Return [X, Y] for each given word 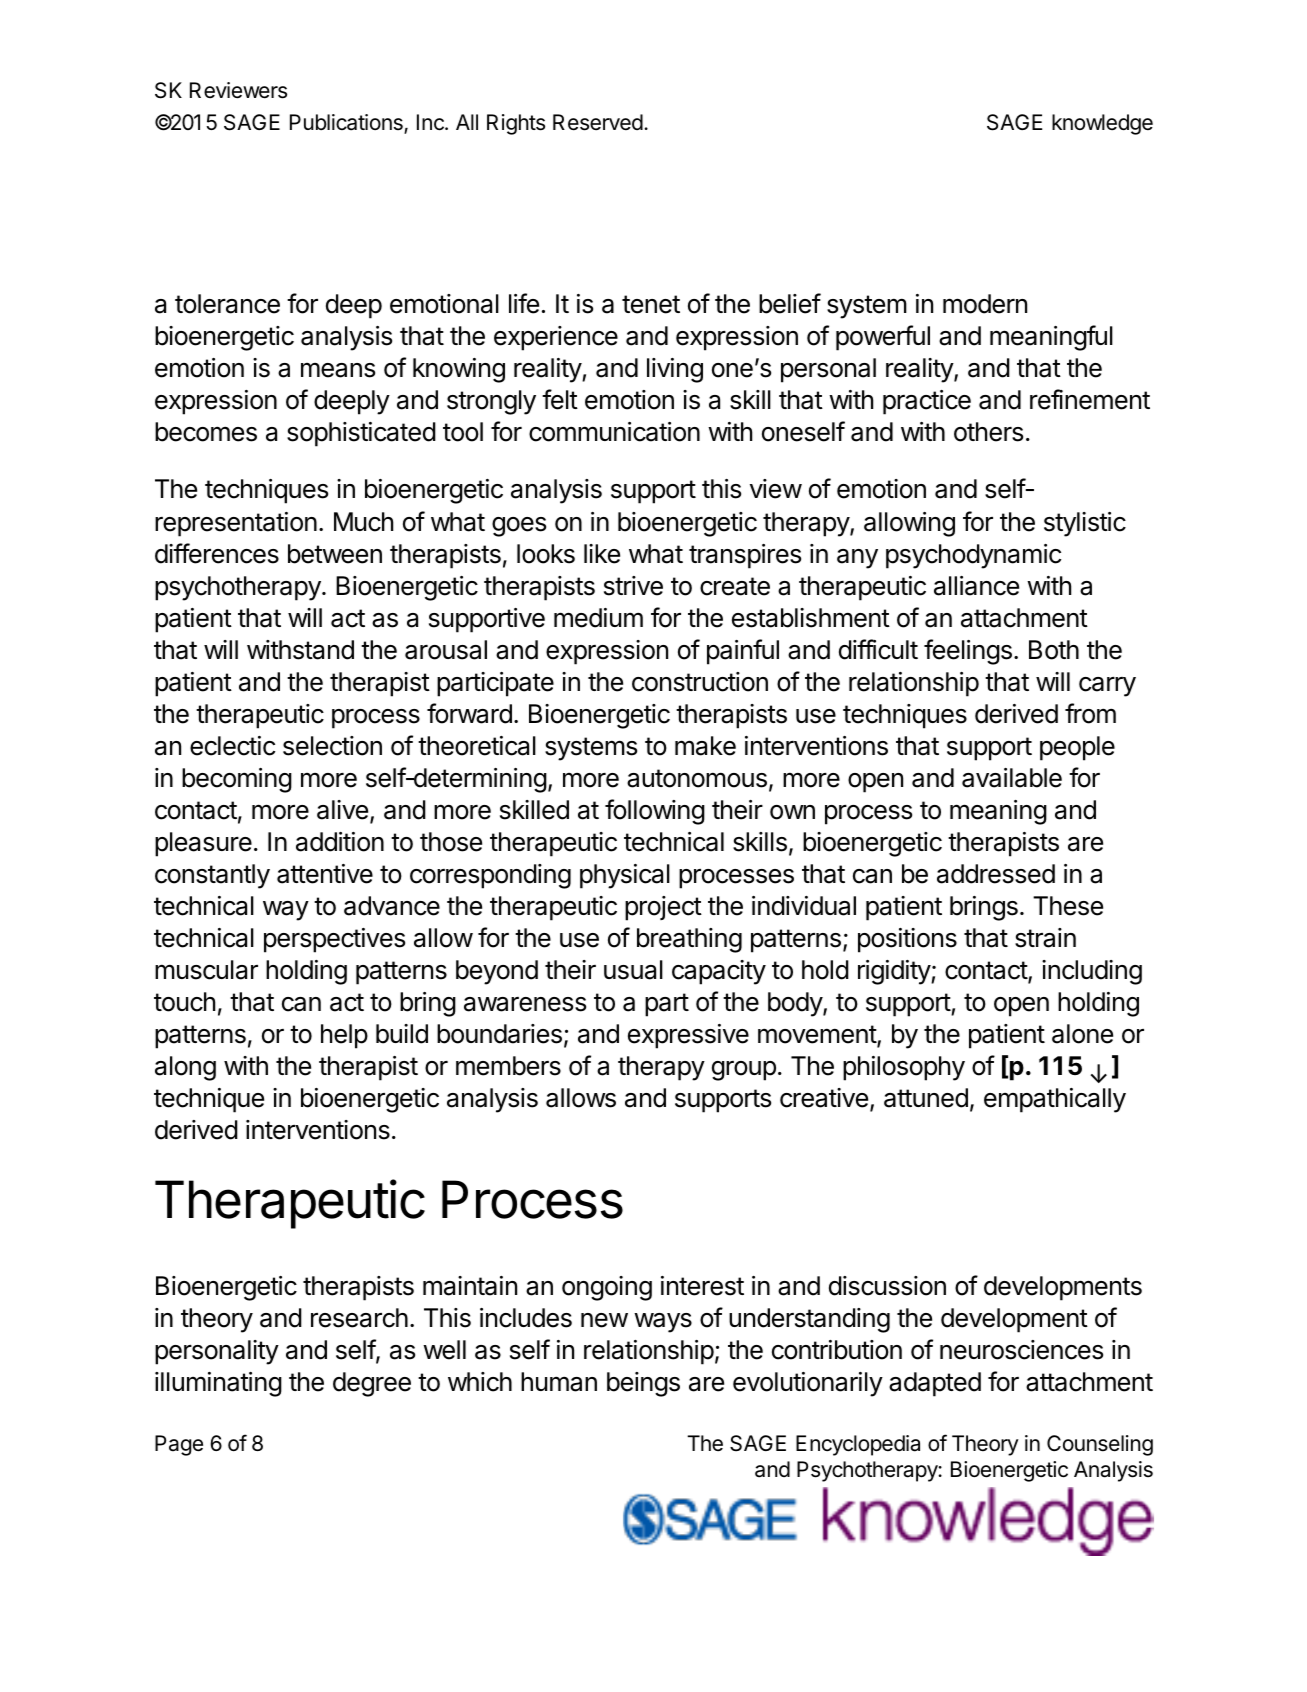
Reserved [598, 122]
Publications [347, 123]
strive [633, 586]
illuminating [218, 1384]
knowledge [1102, 124]
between [335, 554]
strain [1045, 938]
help [344, 1036]
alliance [976, 586]
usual [633, 970]
